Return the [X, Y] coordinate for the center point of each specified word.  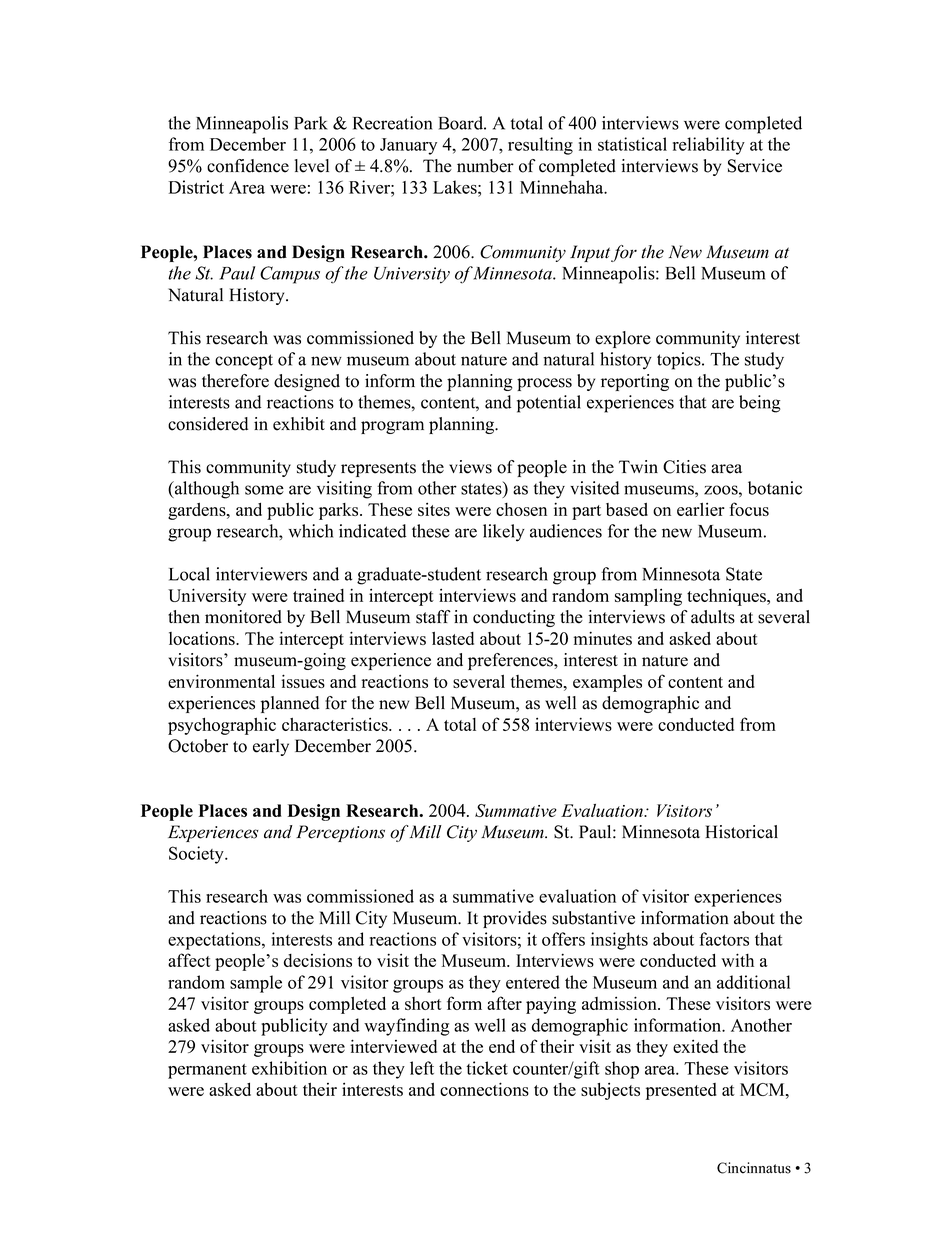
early [271, 747]
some [264, 490]
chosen [521, 509]
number [485, 166]
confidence [248, 166]
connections [484, 1089]
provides [515, 919]
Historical [741, 832]
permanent [207, 1071]
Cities [684, 467]
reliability [709, 146]
